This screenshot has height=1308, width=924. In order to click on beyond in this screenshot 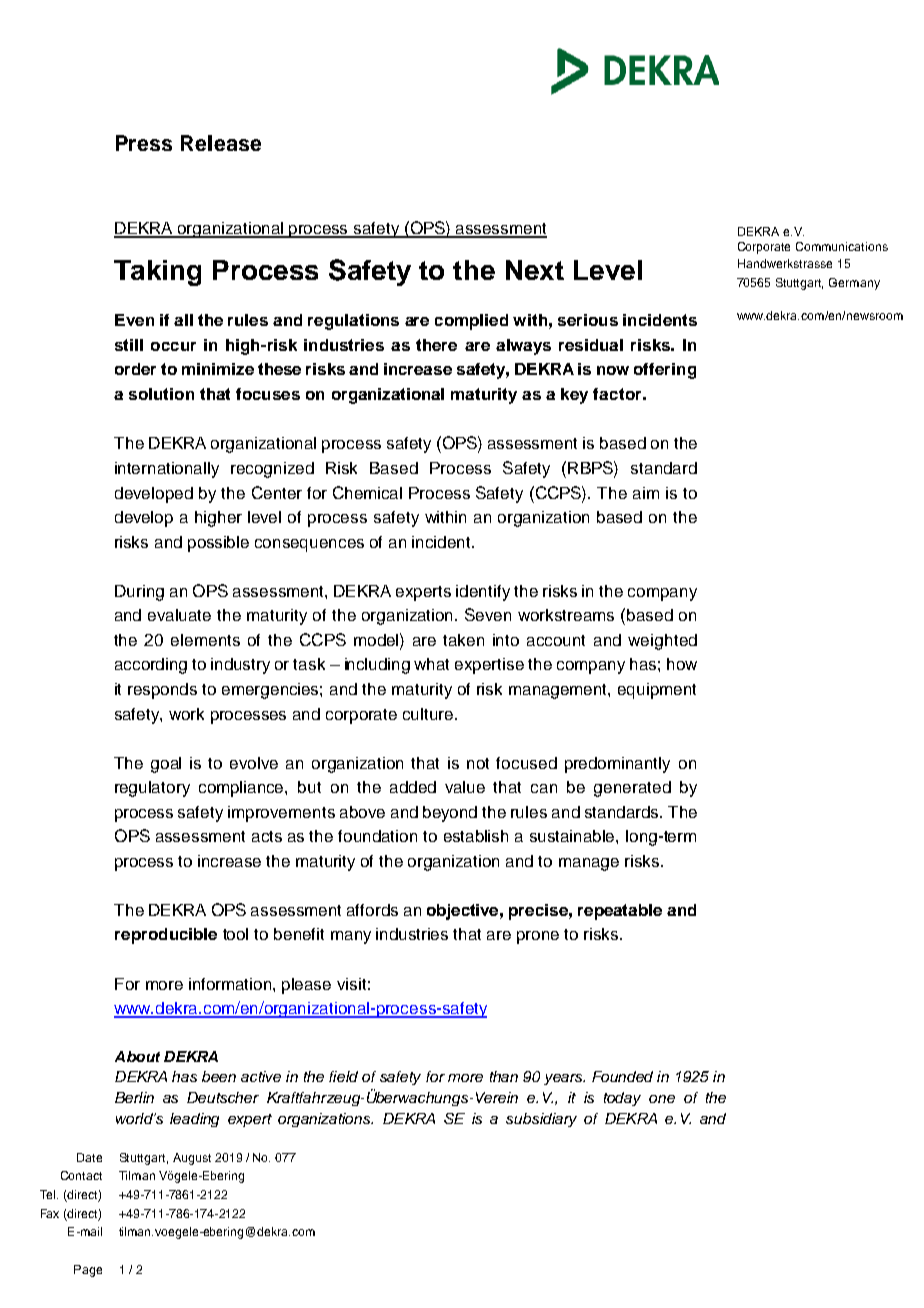, I will do `click(450, 814)`.
